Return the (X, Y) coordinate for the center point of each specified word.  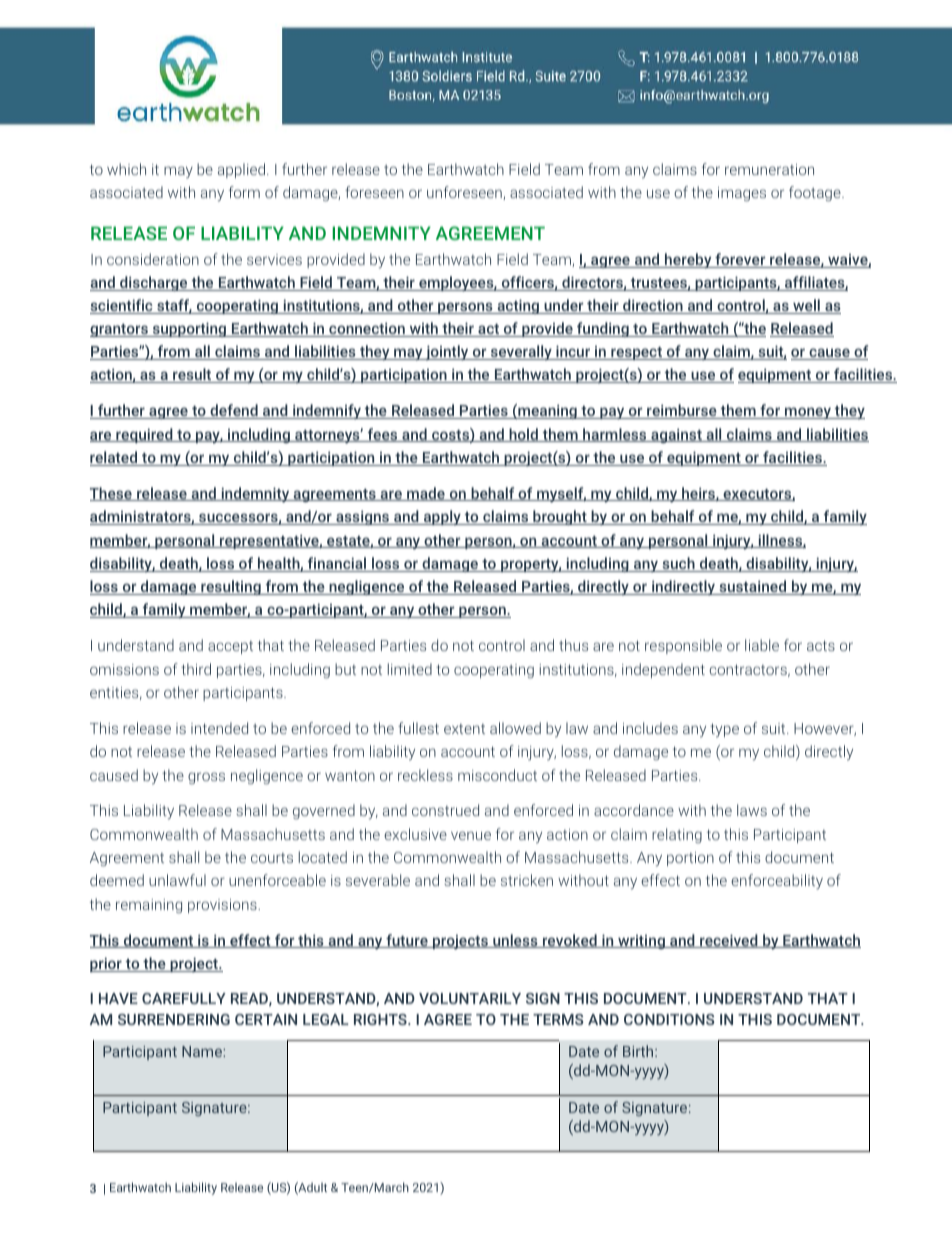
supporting (189, 329)
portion (690, 859)
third (196, 669)
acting (518, 306)
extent (464, 729)
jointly (447, 353)
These (112, 494)
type (724, 730)
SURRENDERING (174, 1019)
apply (442, 518)
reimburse (682, 411)
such (678, 564)
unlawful (177, 880)
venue (471, 835)
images (742, 194)
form (244, 192)
